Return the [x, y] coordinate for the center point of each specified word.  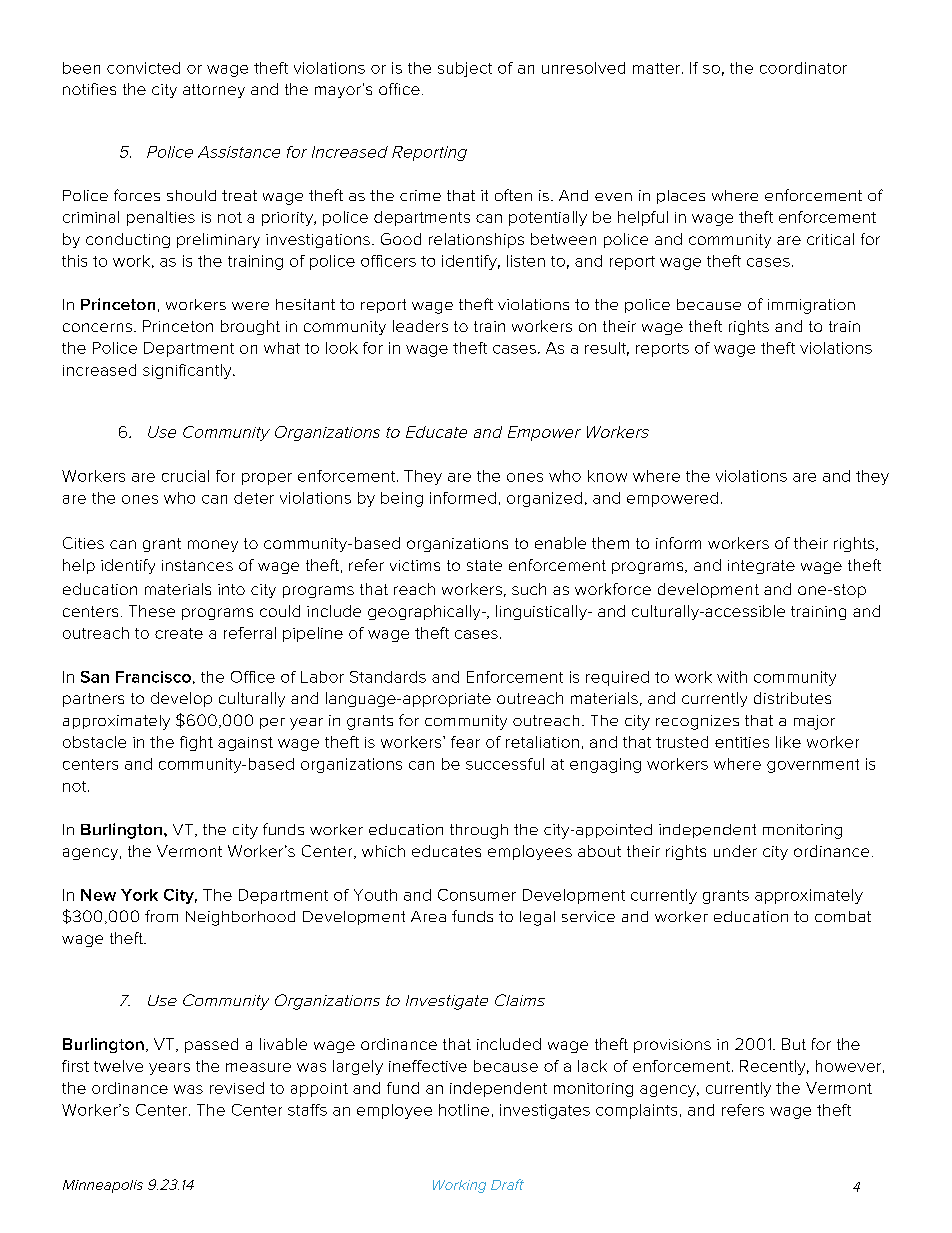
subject [465, 69]
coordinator [803, 68]
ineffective [428, 1066]
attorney [214, 91]
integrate [761, 567]
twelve [118, 1066]
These [152, 611]
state [484, 565]
